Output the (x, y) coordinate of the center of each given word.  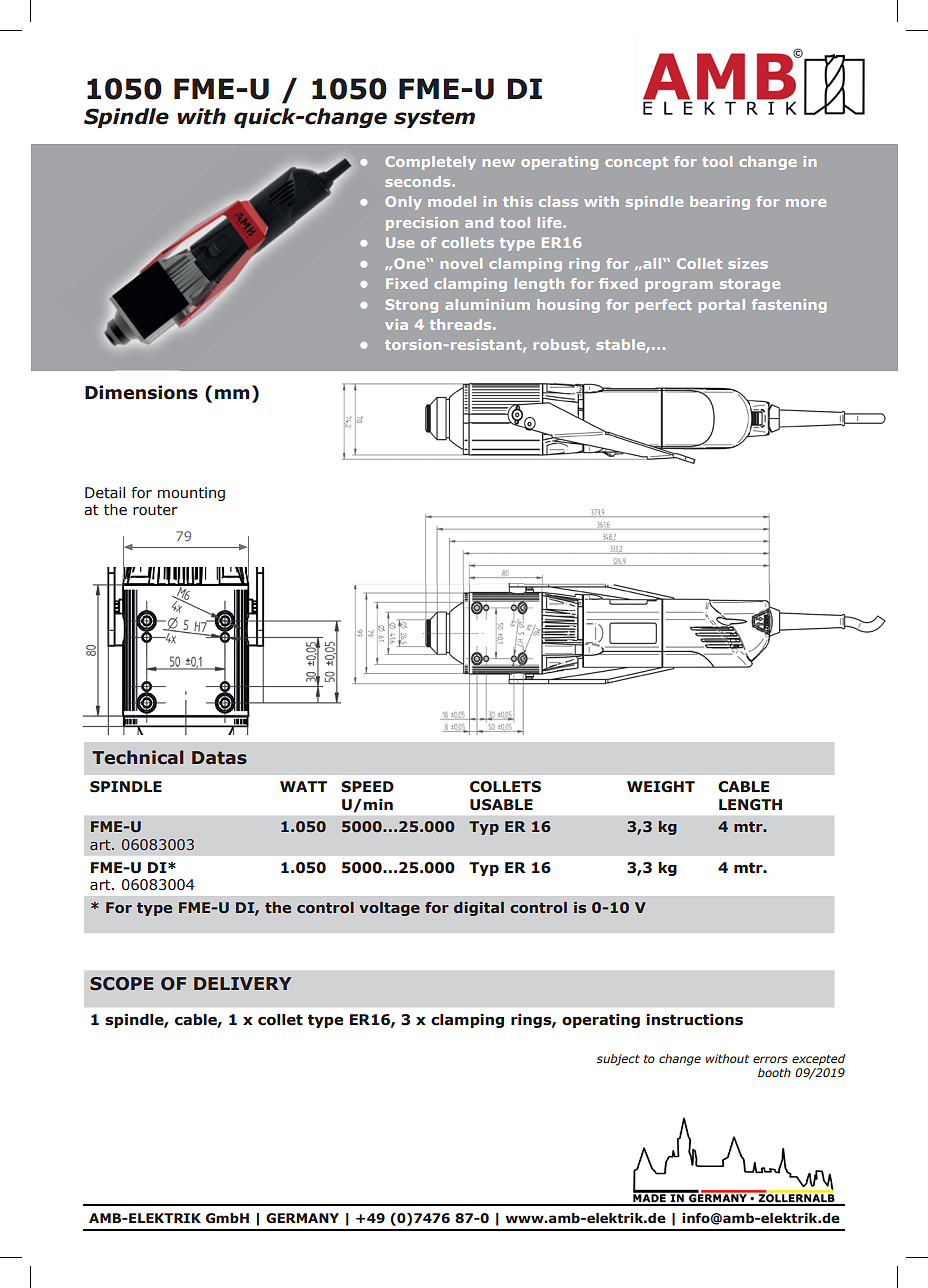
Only (403, 203)
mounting (191, 494)
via (396, 324)
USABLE (501, 805)
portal (722, 306)
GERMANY (302, 1218)
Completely (430, 163)
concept (636, 163)
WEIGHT (661, 787)
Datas (219, 758)
